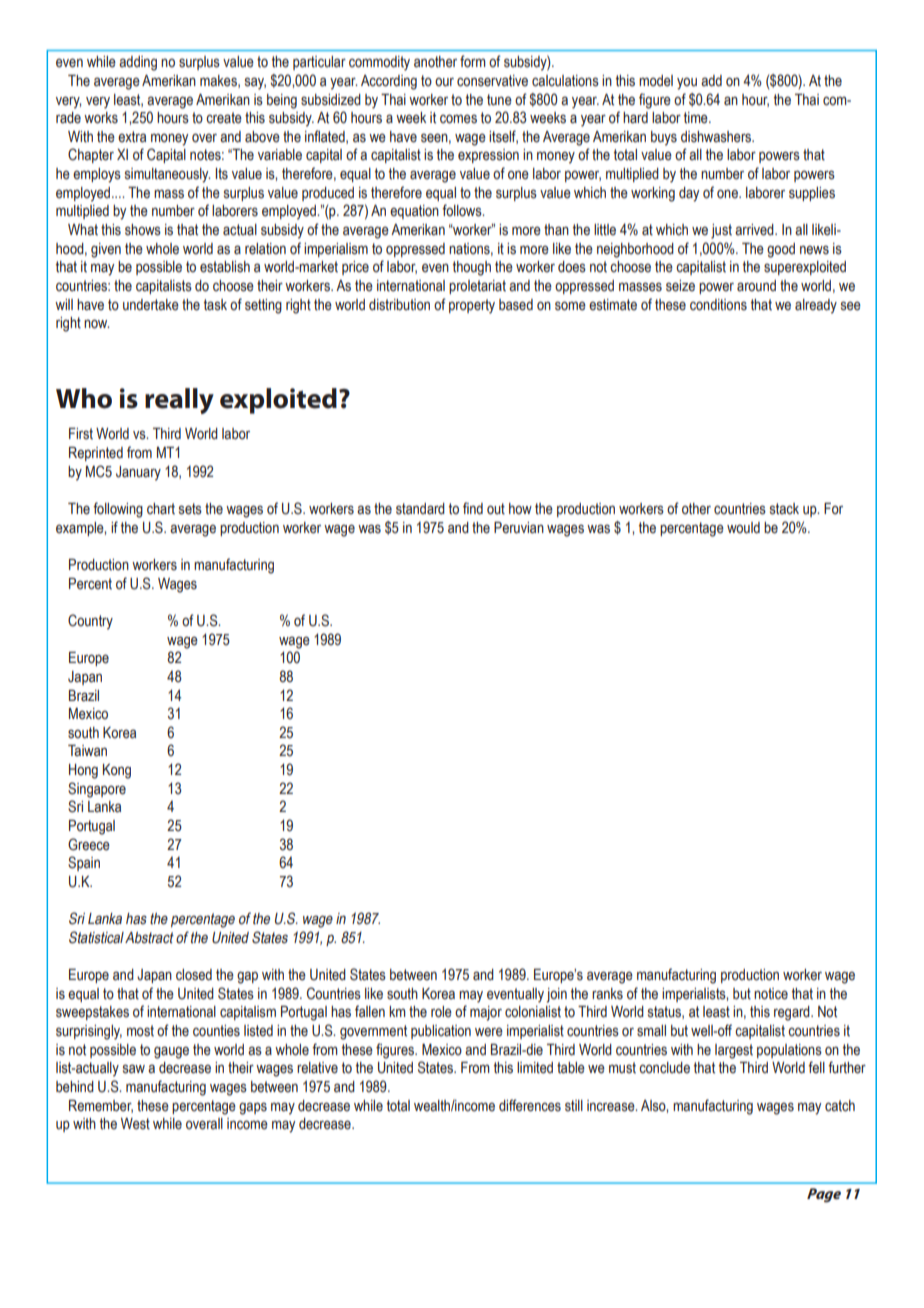  I want to click on differences, so click(530, 1105).
